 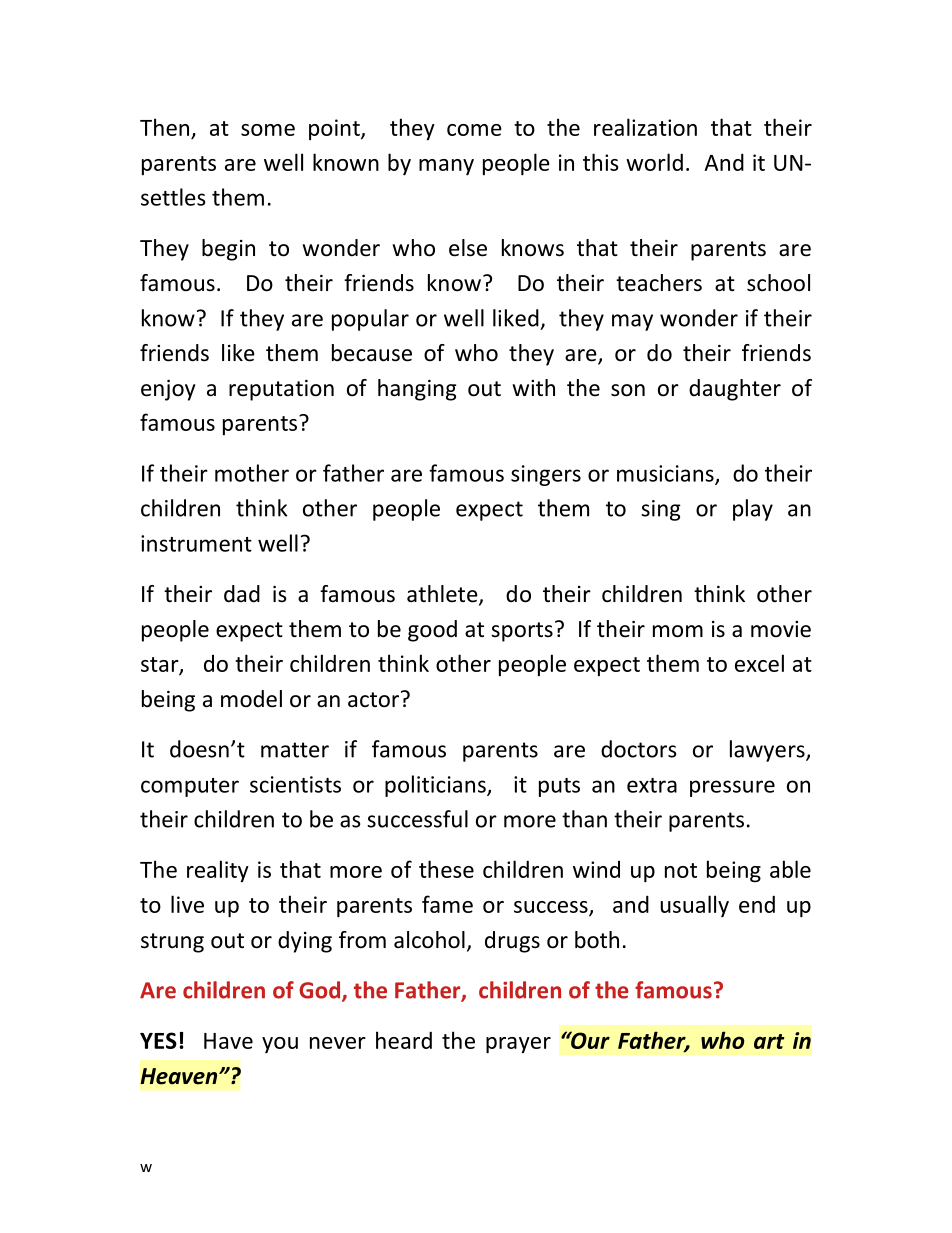 I want to click on politicians, so click(x=436, y=786).
